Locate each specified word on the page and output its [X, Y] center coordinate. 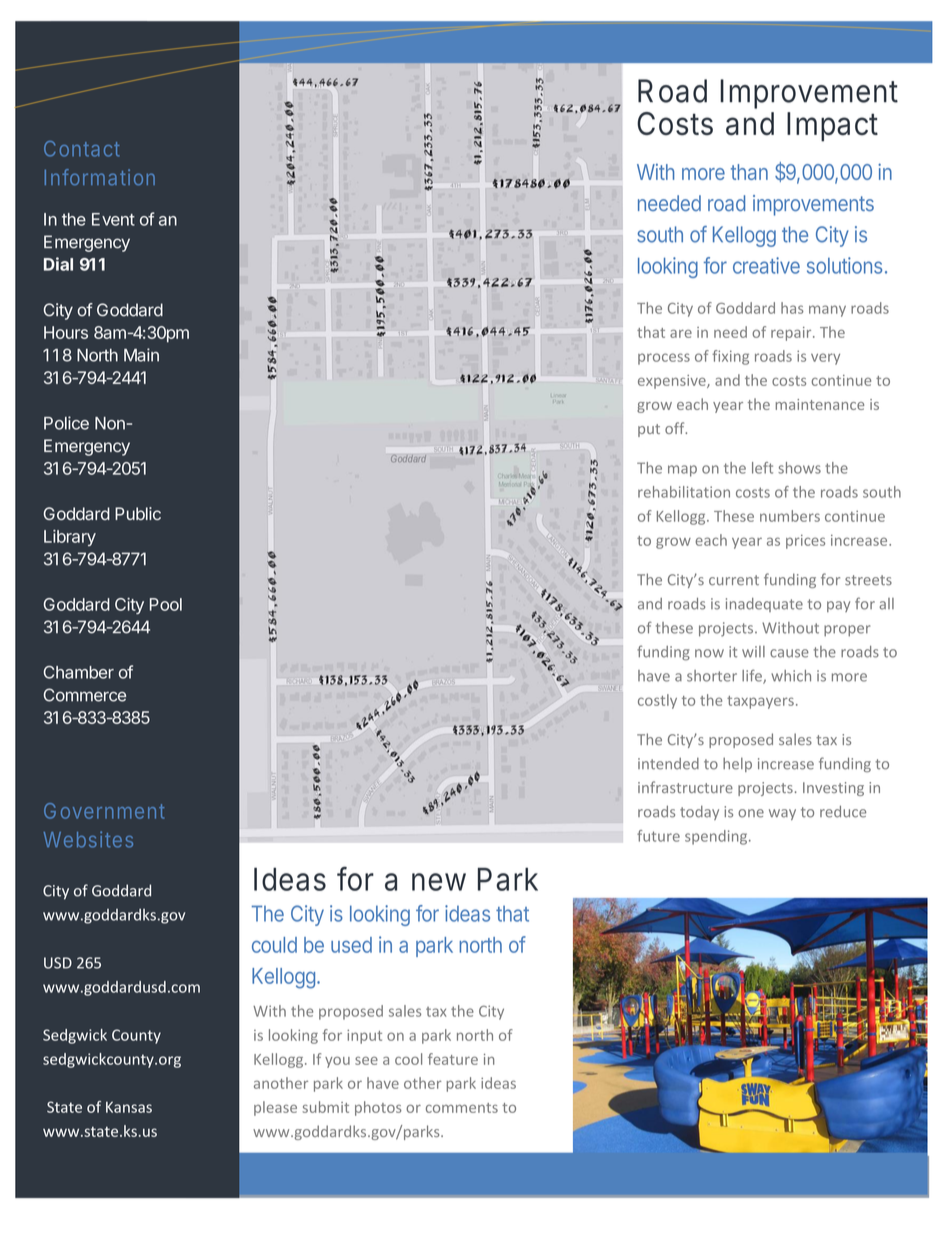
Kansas [129, 1107]
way [782, 814]
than [749, 172]
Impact [832, 127]
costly [657, 701]
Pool [166, 604]
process [664, 359]
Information [100, 177]
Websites [88, 839]
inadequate [764, 605]
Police [66, 423]
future [658, 836]
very [825, 359]
